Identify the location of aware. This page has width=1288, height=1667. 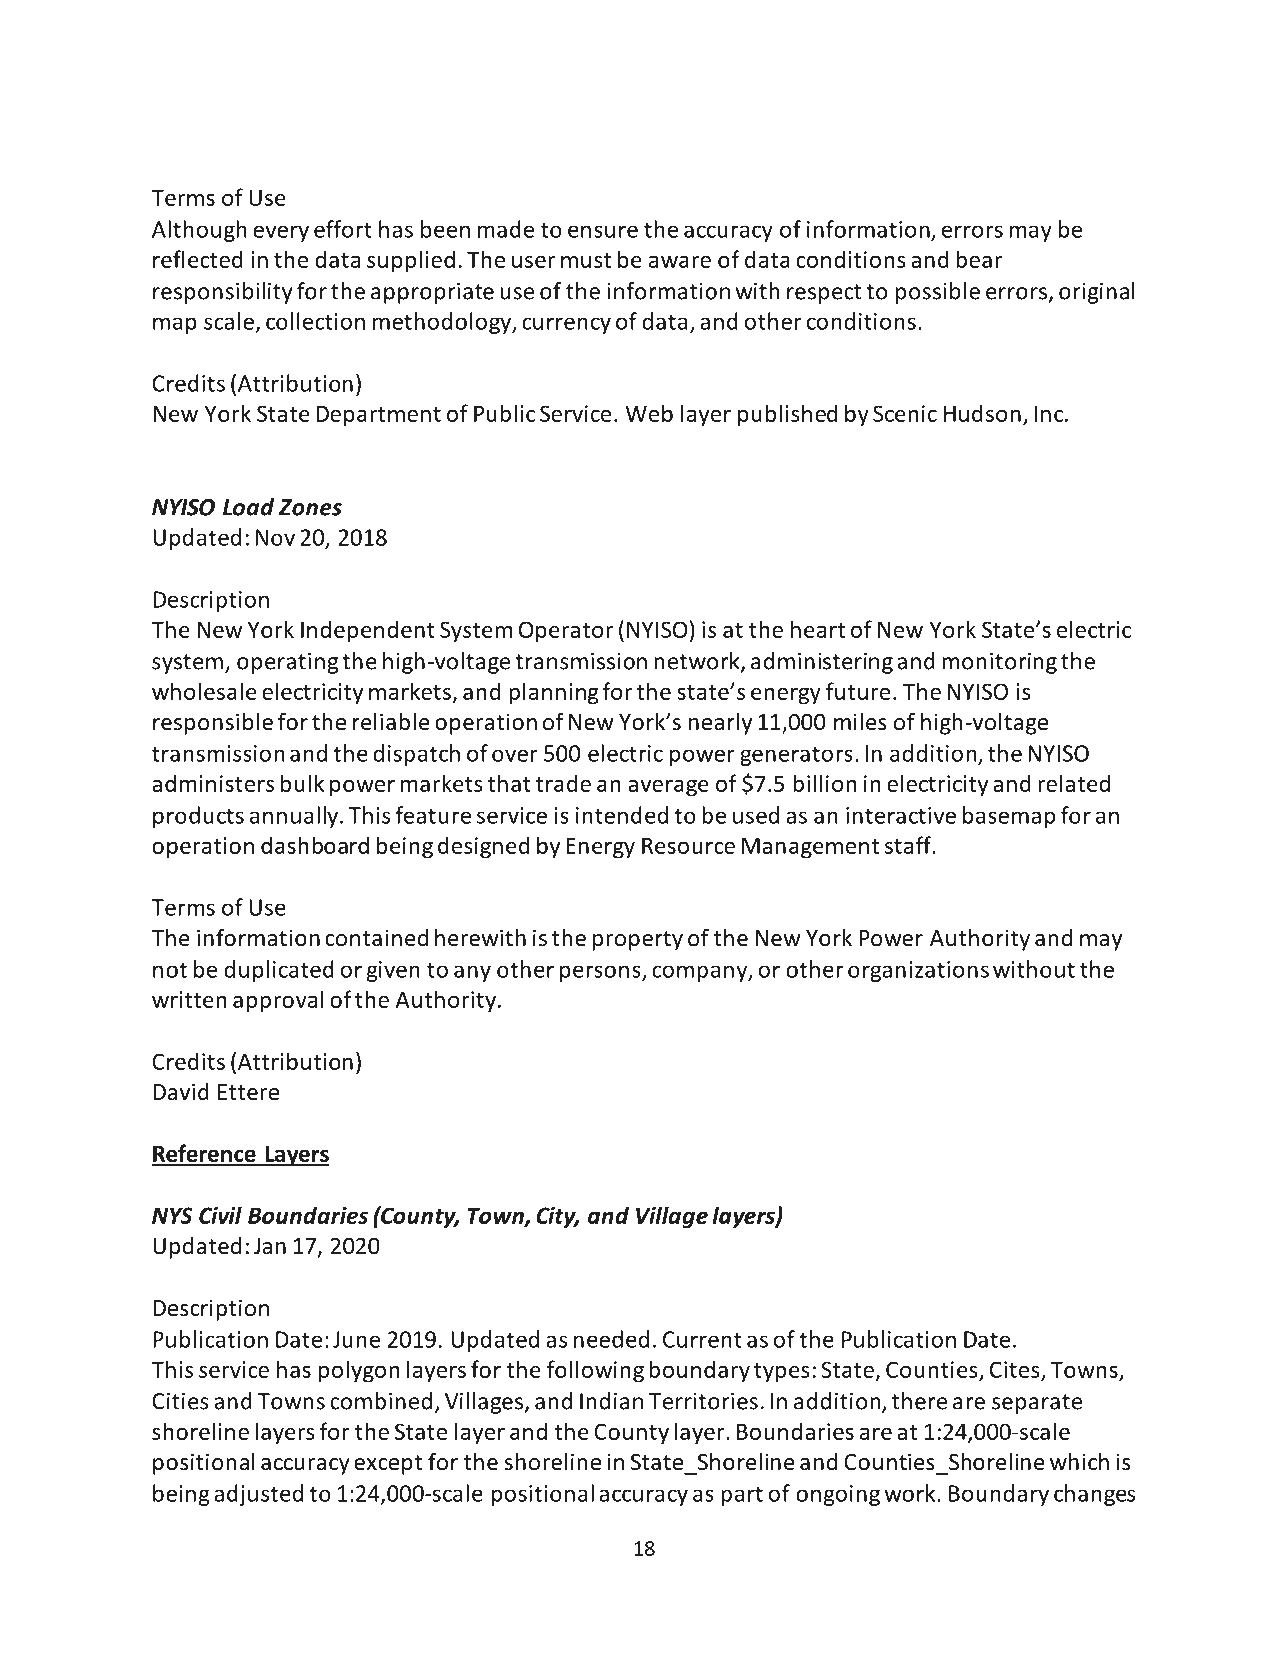
(680, 262).
